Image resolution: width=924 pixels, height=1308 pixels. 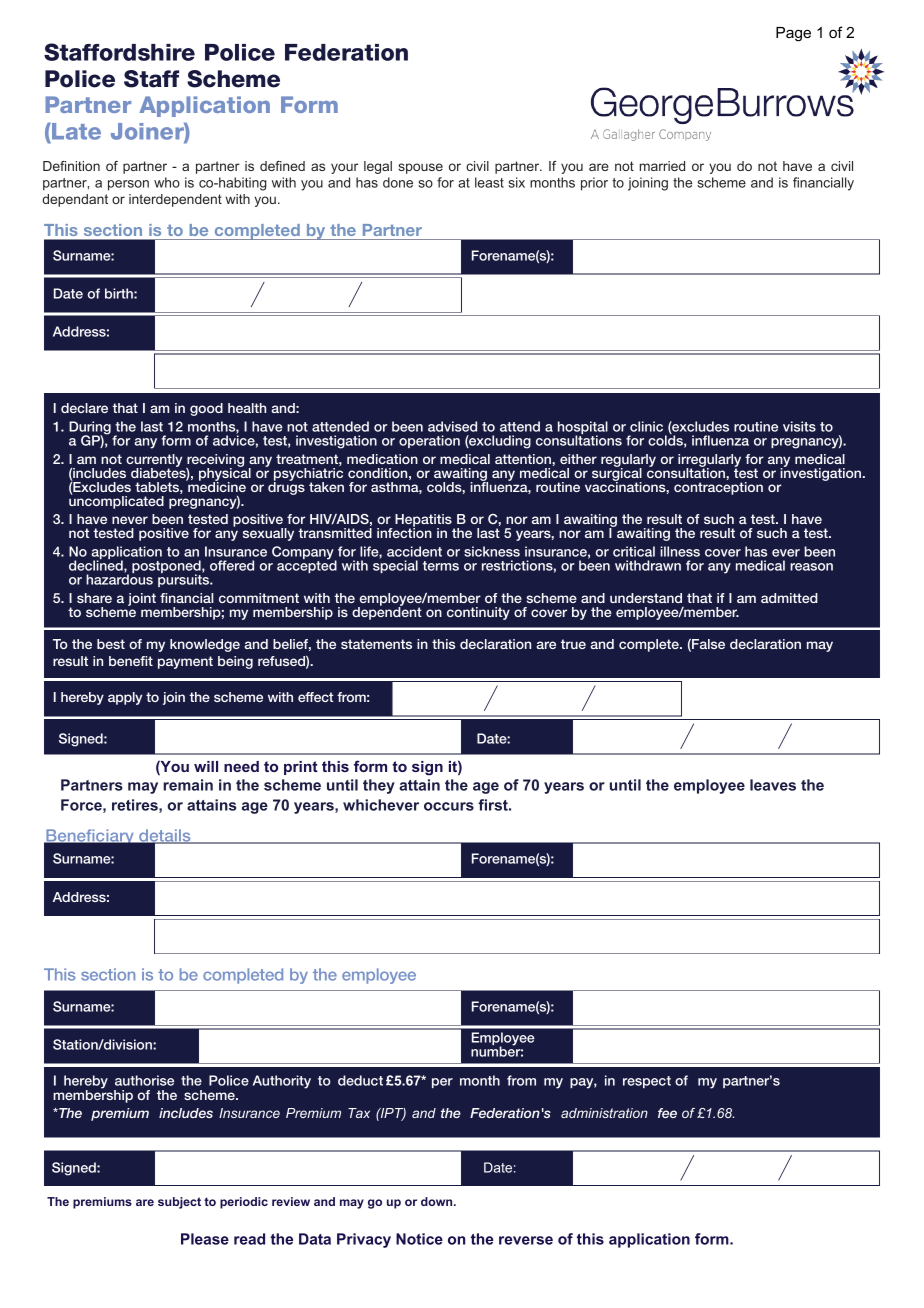 I want to click on continuity, so click(x=478, y=613).
